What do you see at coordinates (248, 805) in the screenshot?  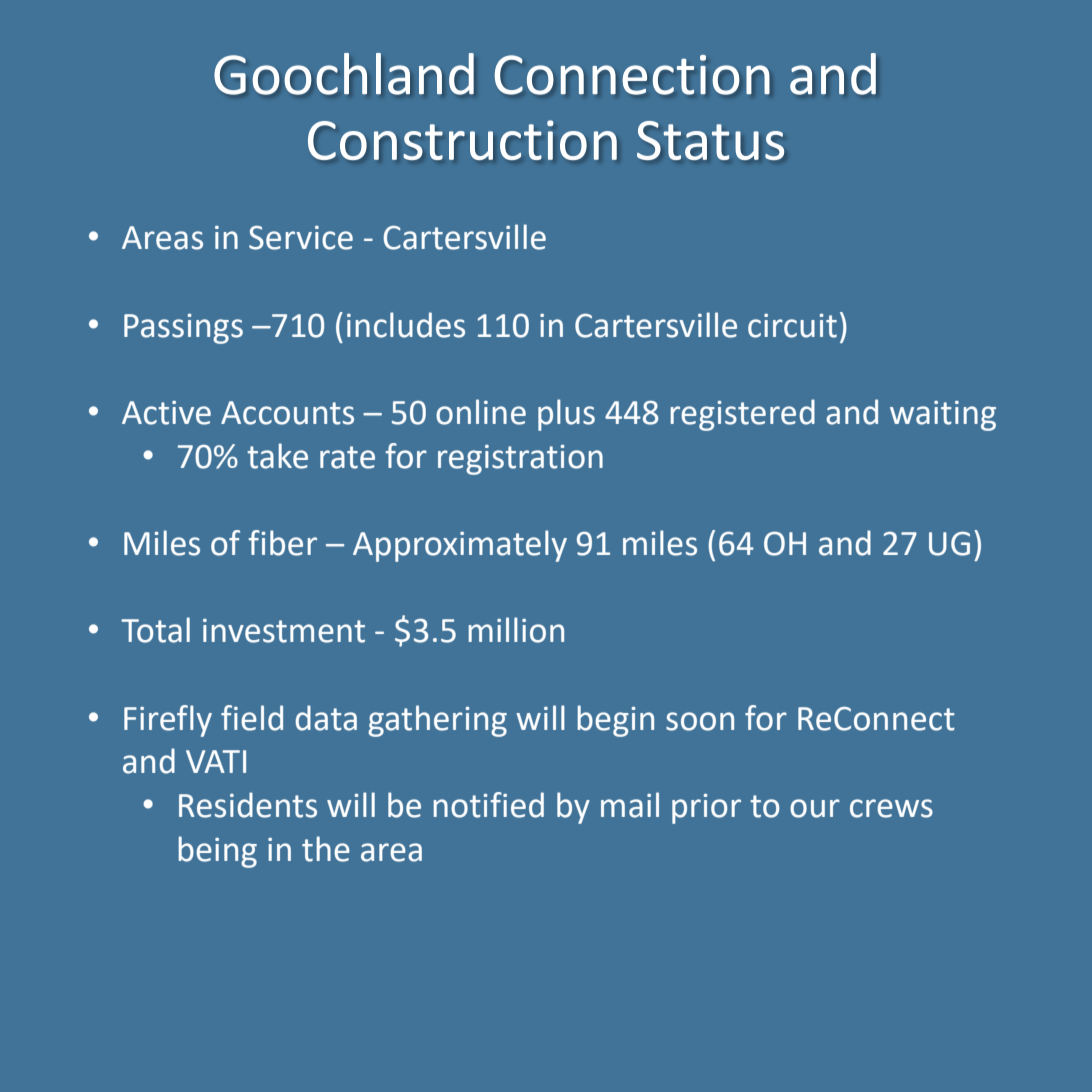 I see `Residents` at bounding box center [248, 805].
